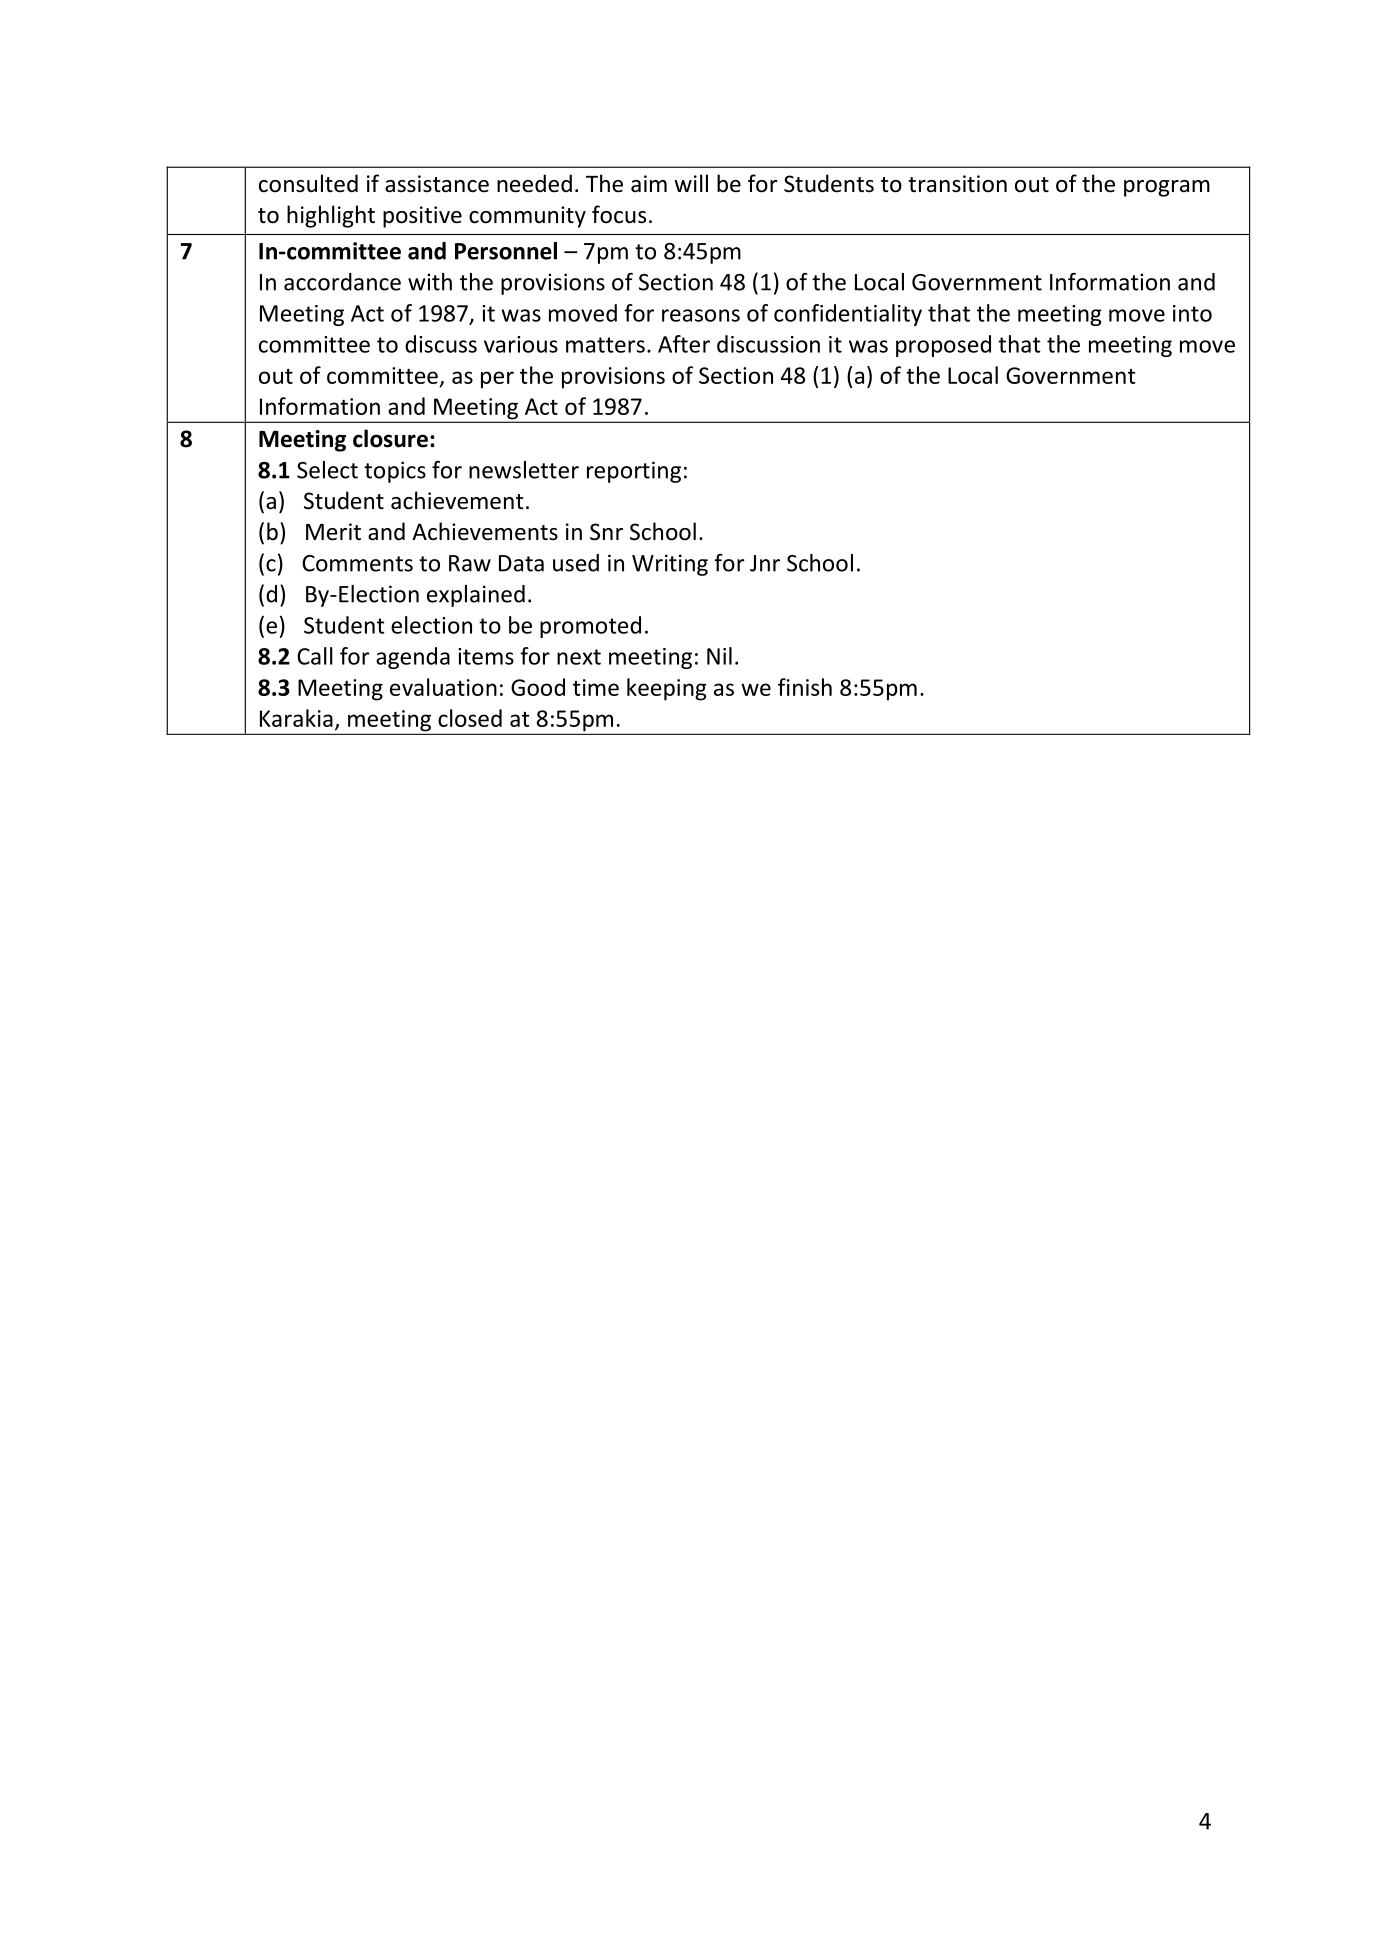  I want to click on finish, so click(805, 687).
